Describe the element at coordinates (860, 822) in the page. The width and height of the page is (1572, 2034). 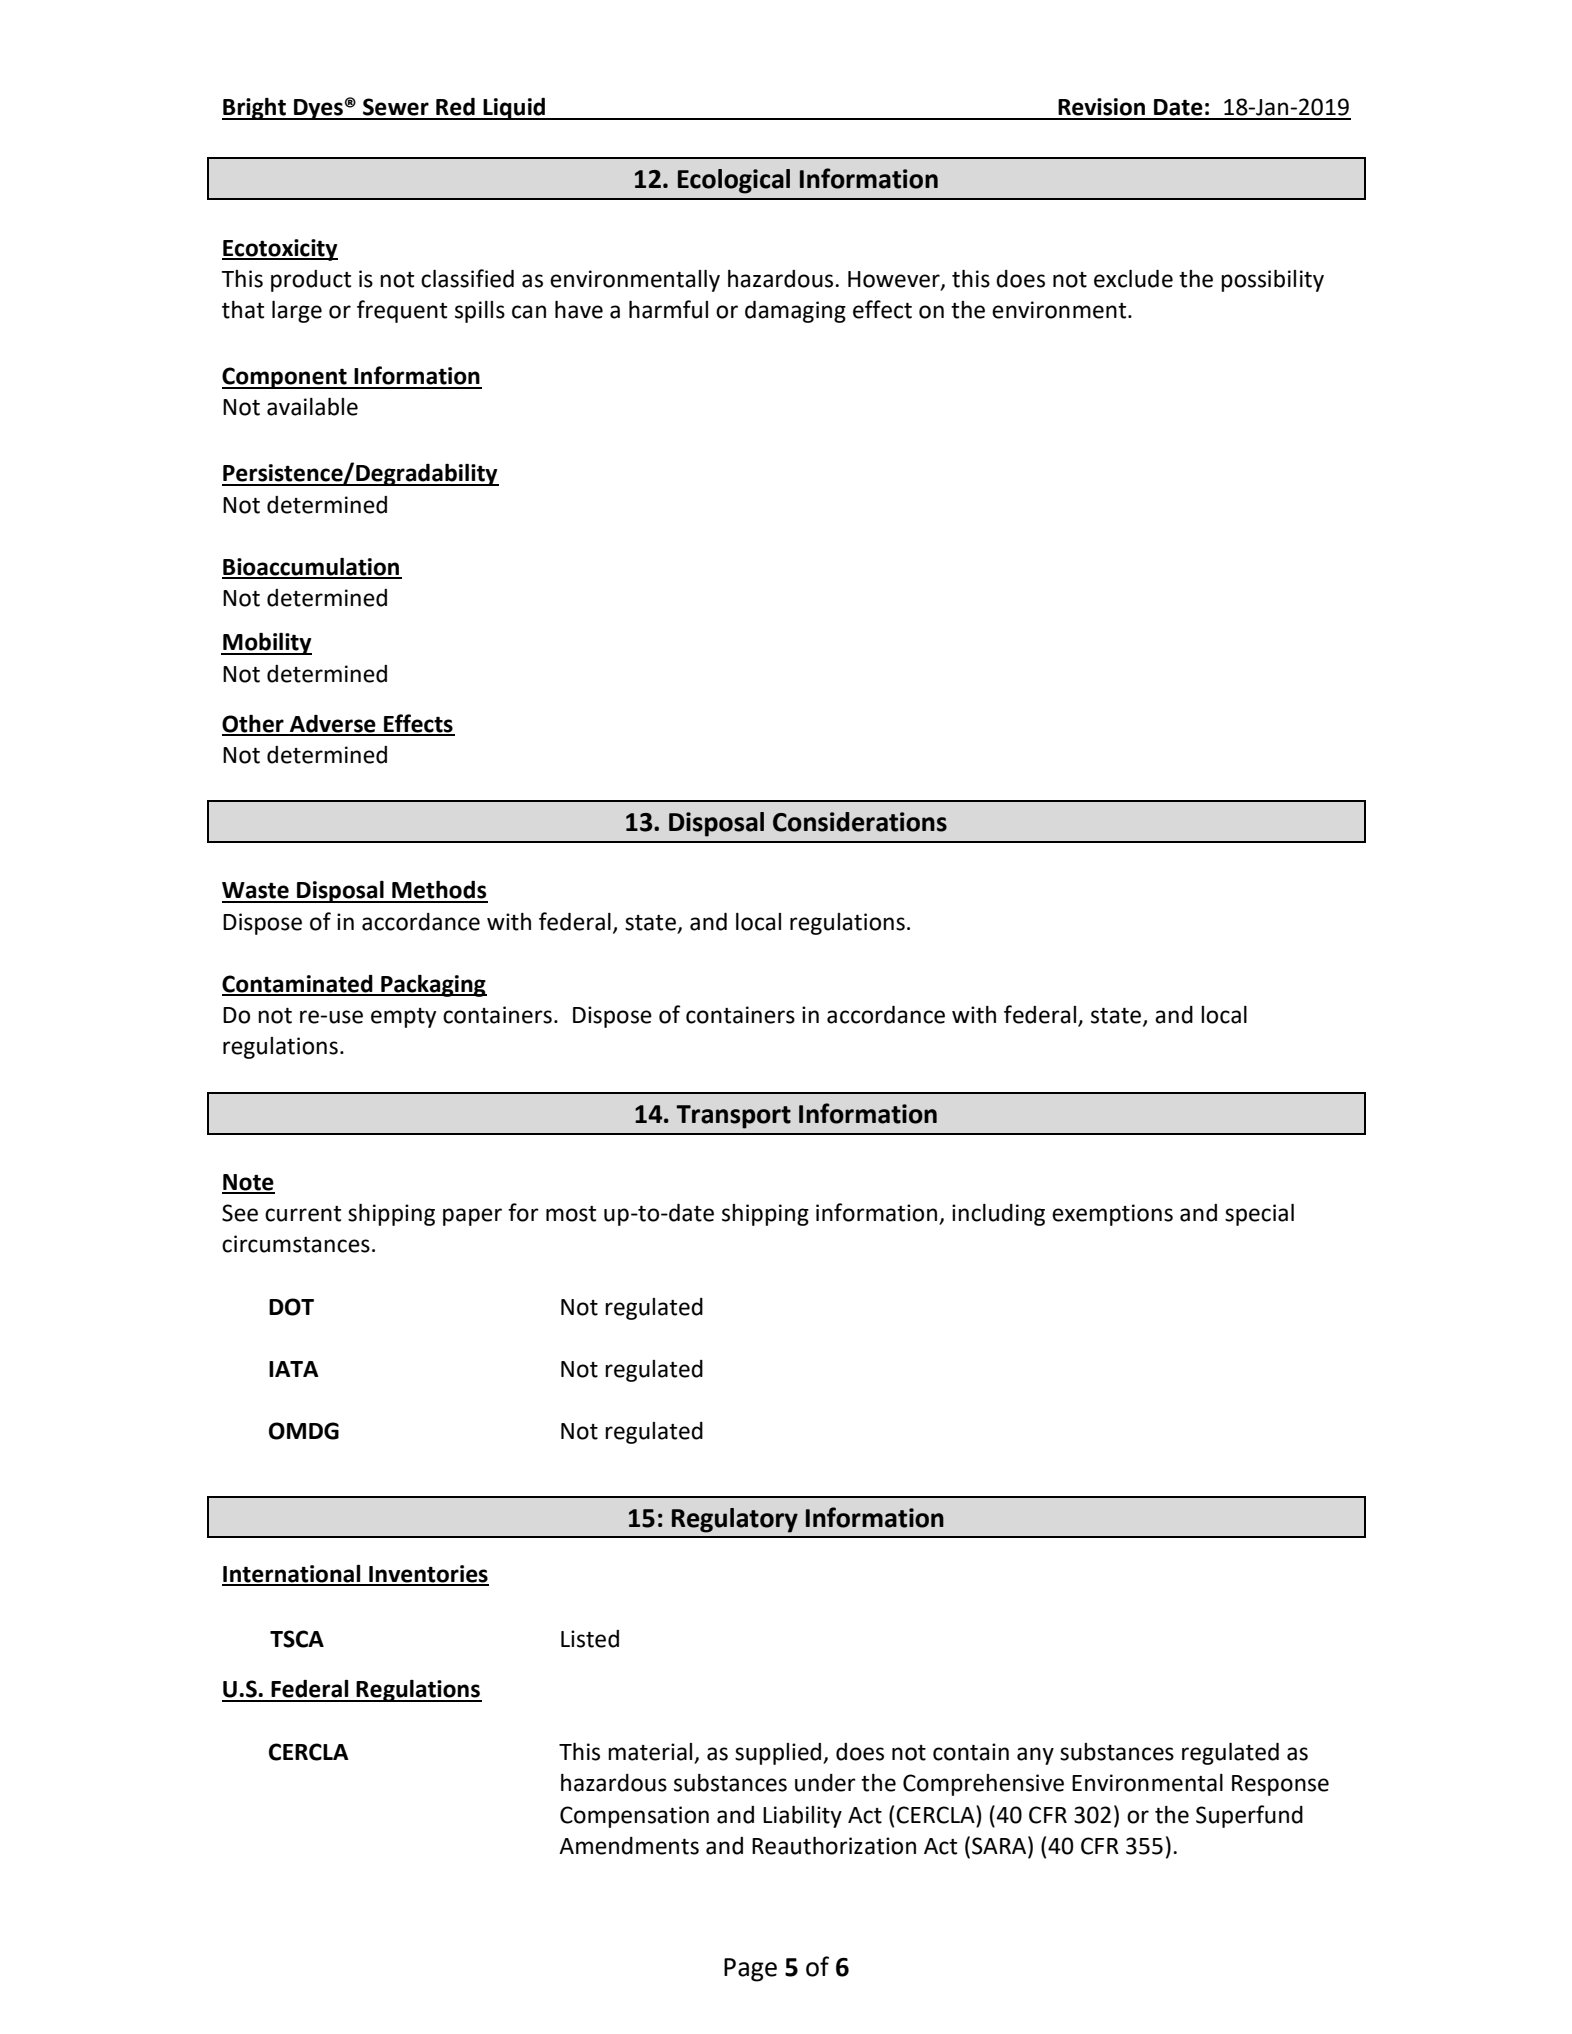
I see `Considerations` at that location.
